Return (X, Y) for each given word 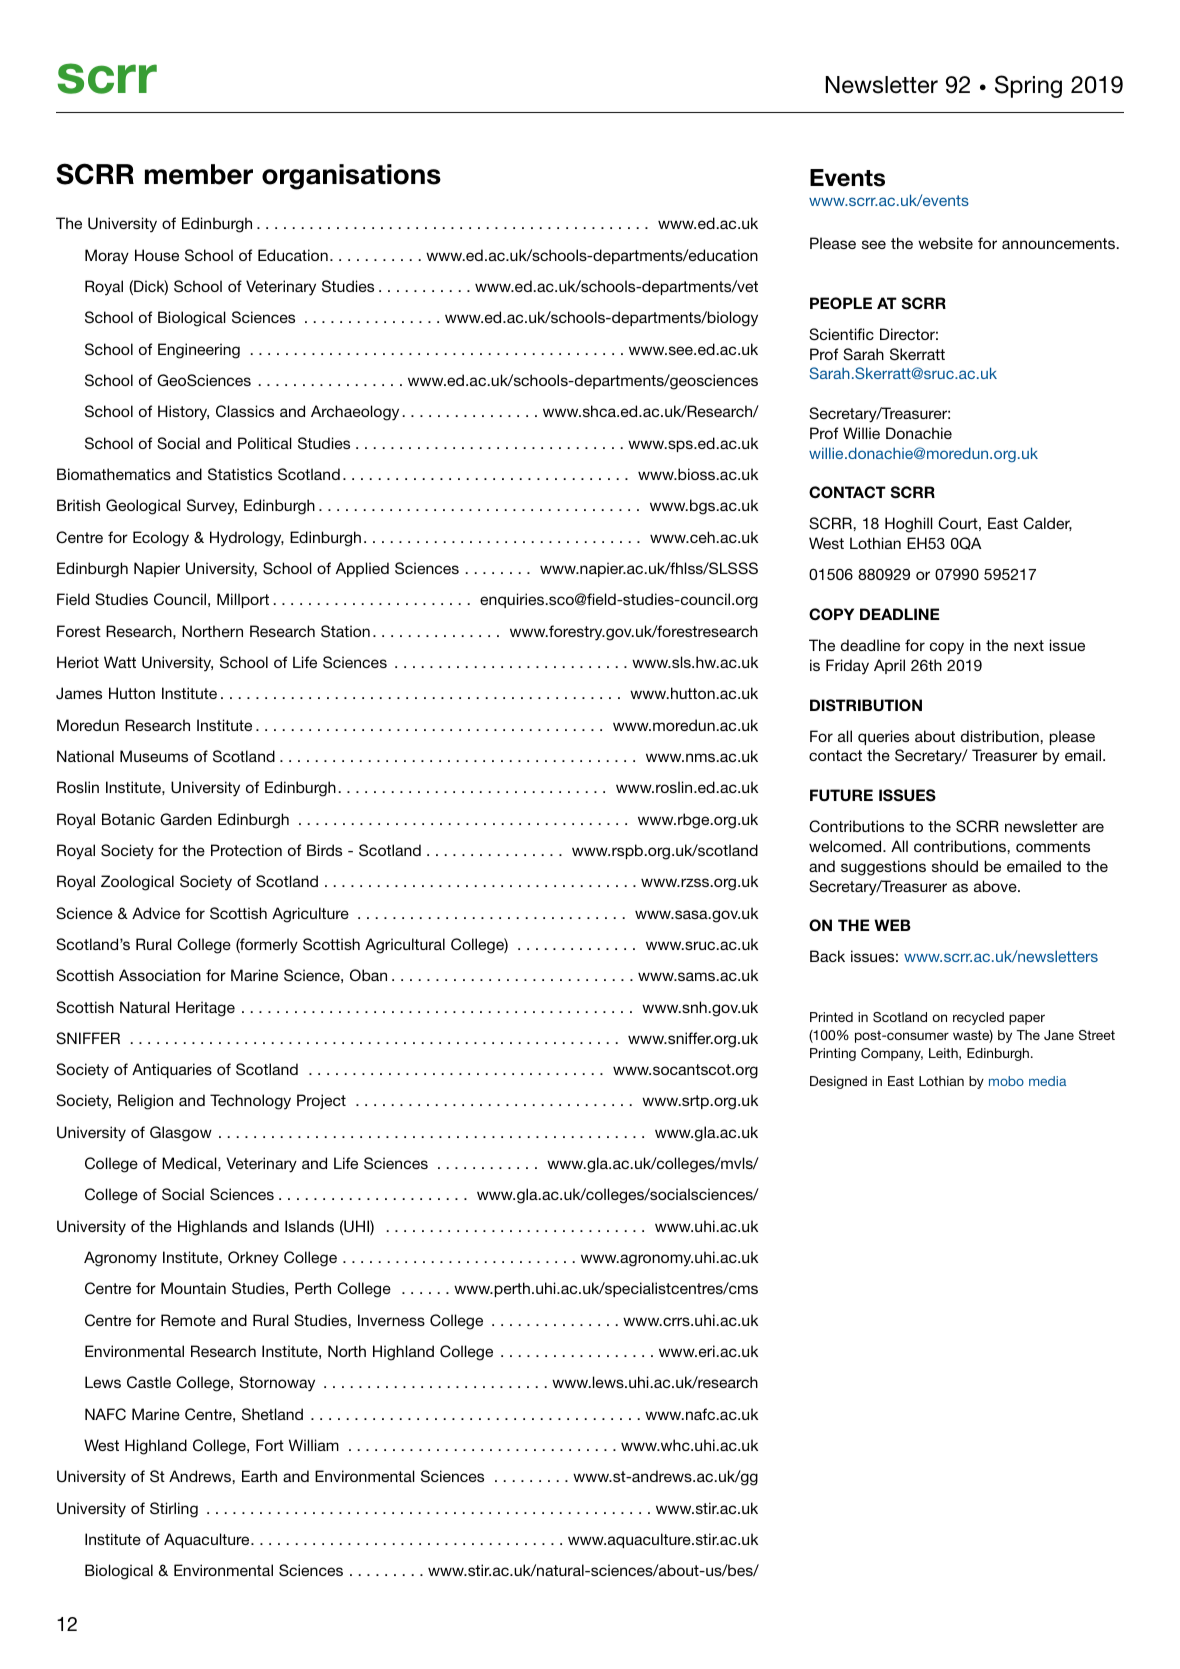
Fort (270, 1445)
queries (883, 737)
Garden (186, 819)
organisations (351, 177)
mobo (1006, 1081)
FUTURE (841, 795)
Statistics (240, 474)
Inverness (391, 1320)
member (199, 174)
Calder (1047, 524)
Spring (1028, 86)
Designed (838, 1082)
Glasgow (181, 1134)
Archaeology (355, 413)
